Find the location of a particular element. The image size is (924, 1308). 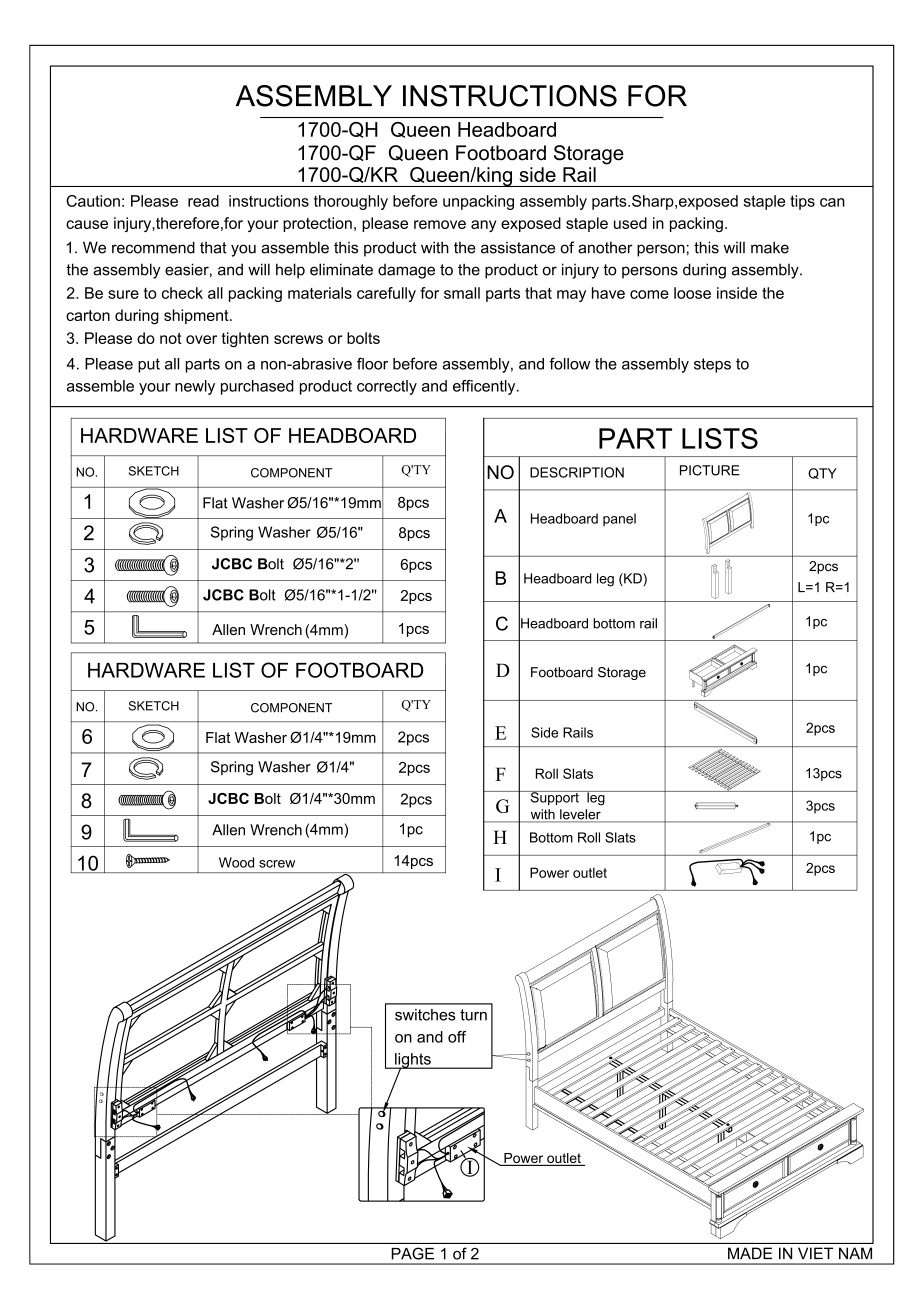

remove is located at coordinates (440, 224).
